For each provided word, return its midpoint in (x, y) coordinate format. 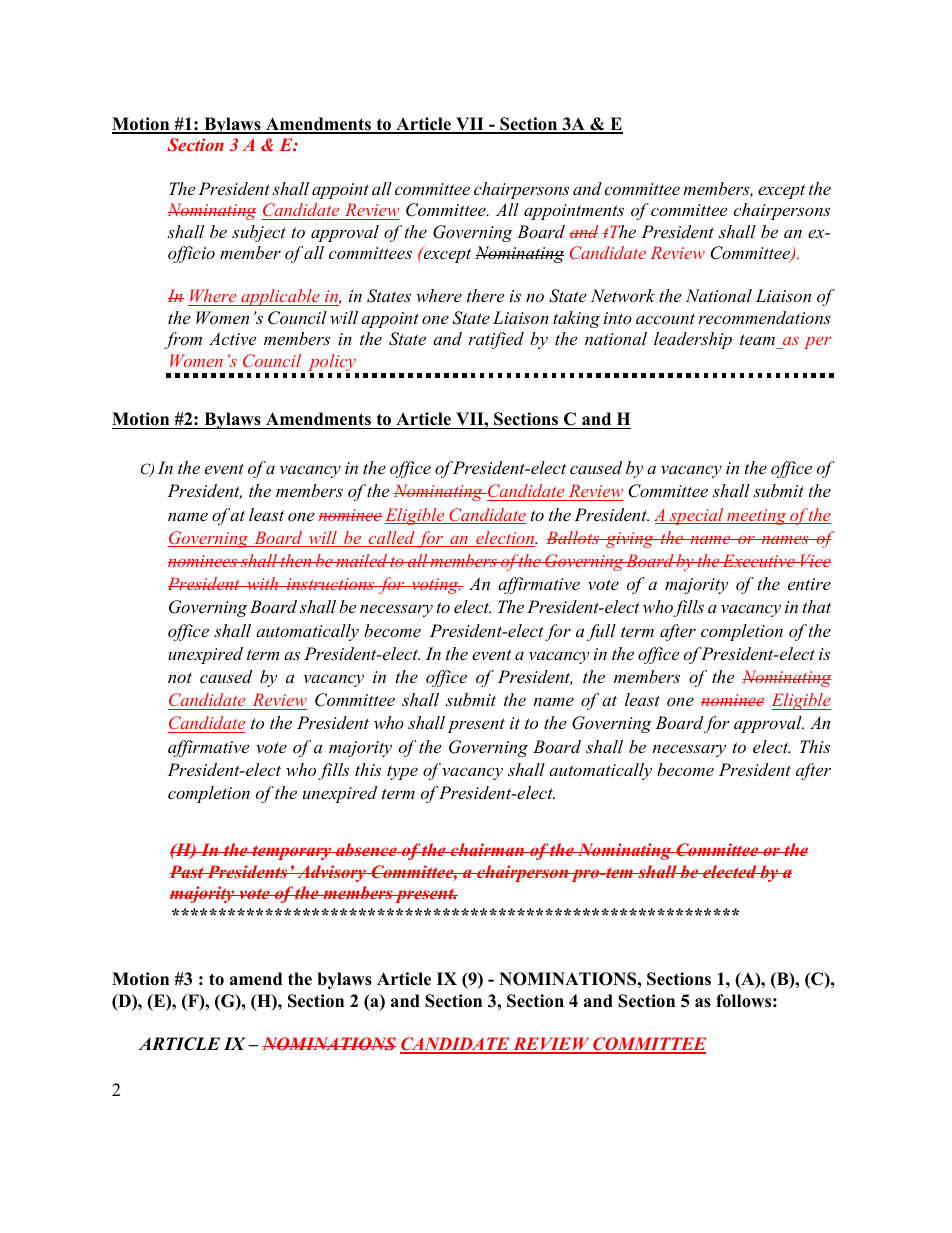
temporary (292, 852)
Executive (759, 560)
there (485, 295)
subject (259, 233)
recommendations (764, 317)
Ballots (574, 537)
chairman (487, 849)
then (296, 560)
